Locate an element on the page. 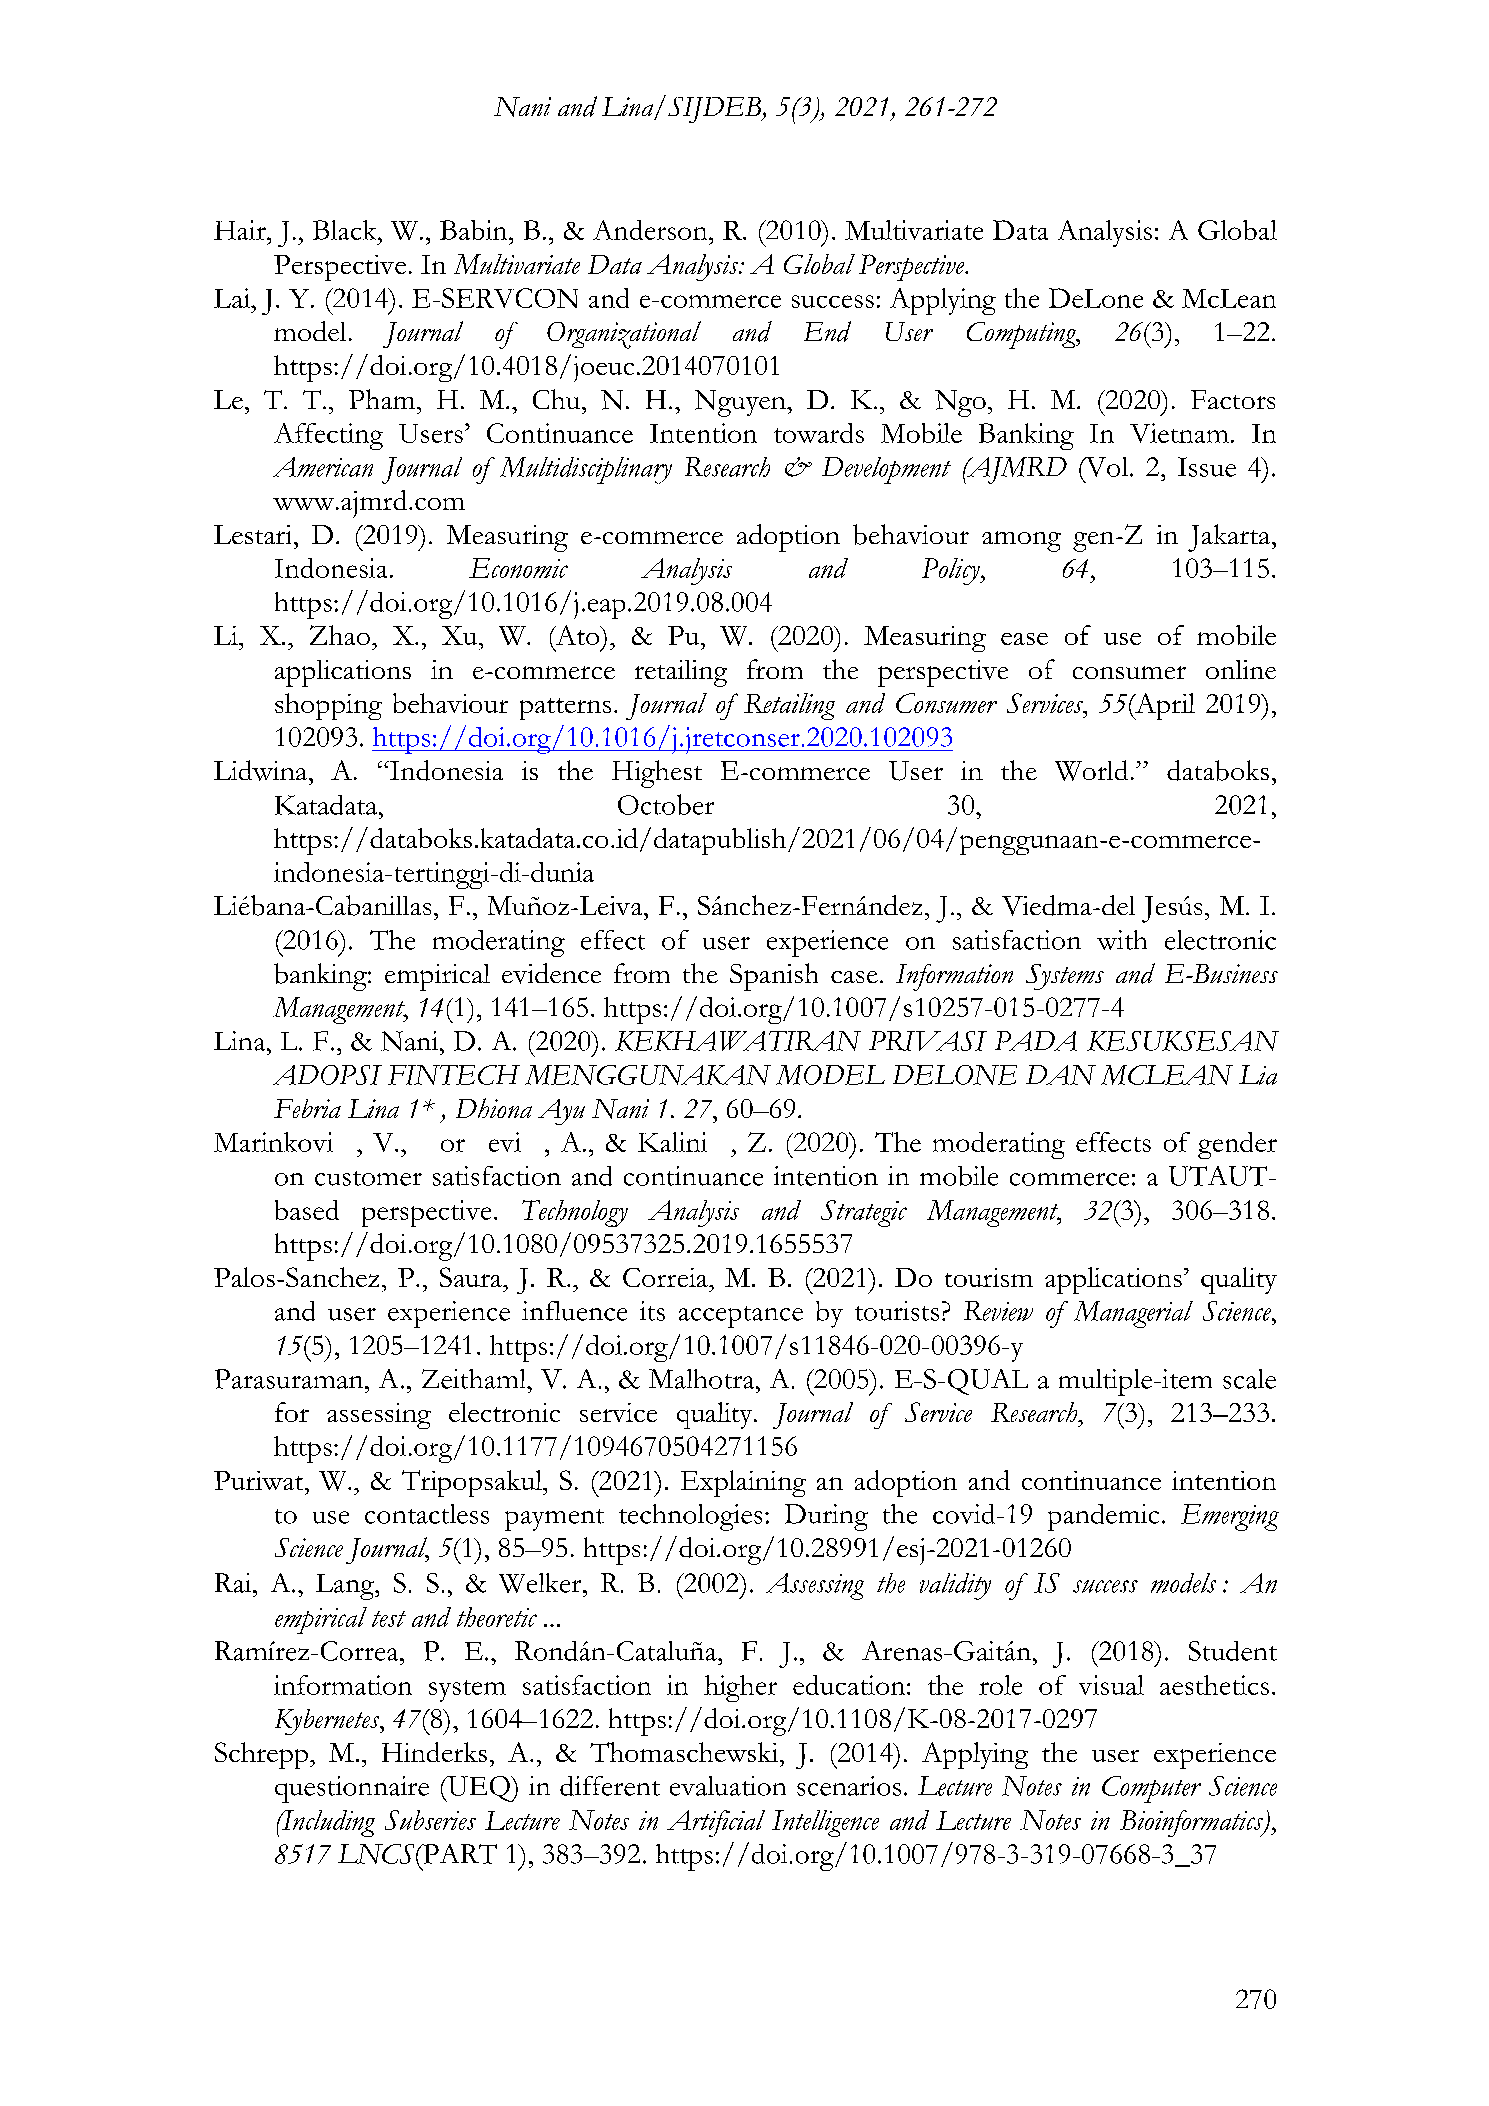 This document has width=1489, height=2106. Factors is located at coordinates (1233, 399).
